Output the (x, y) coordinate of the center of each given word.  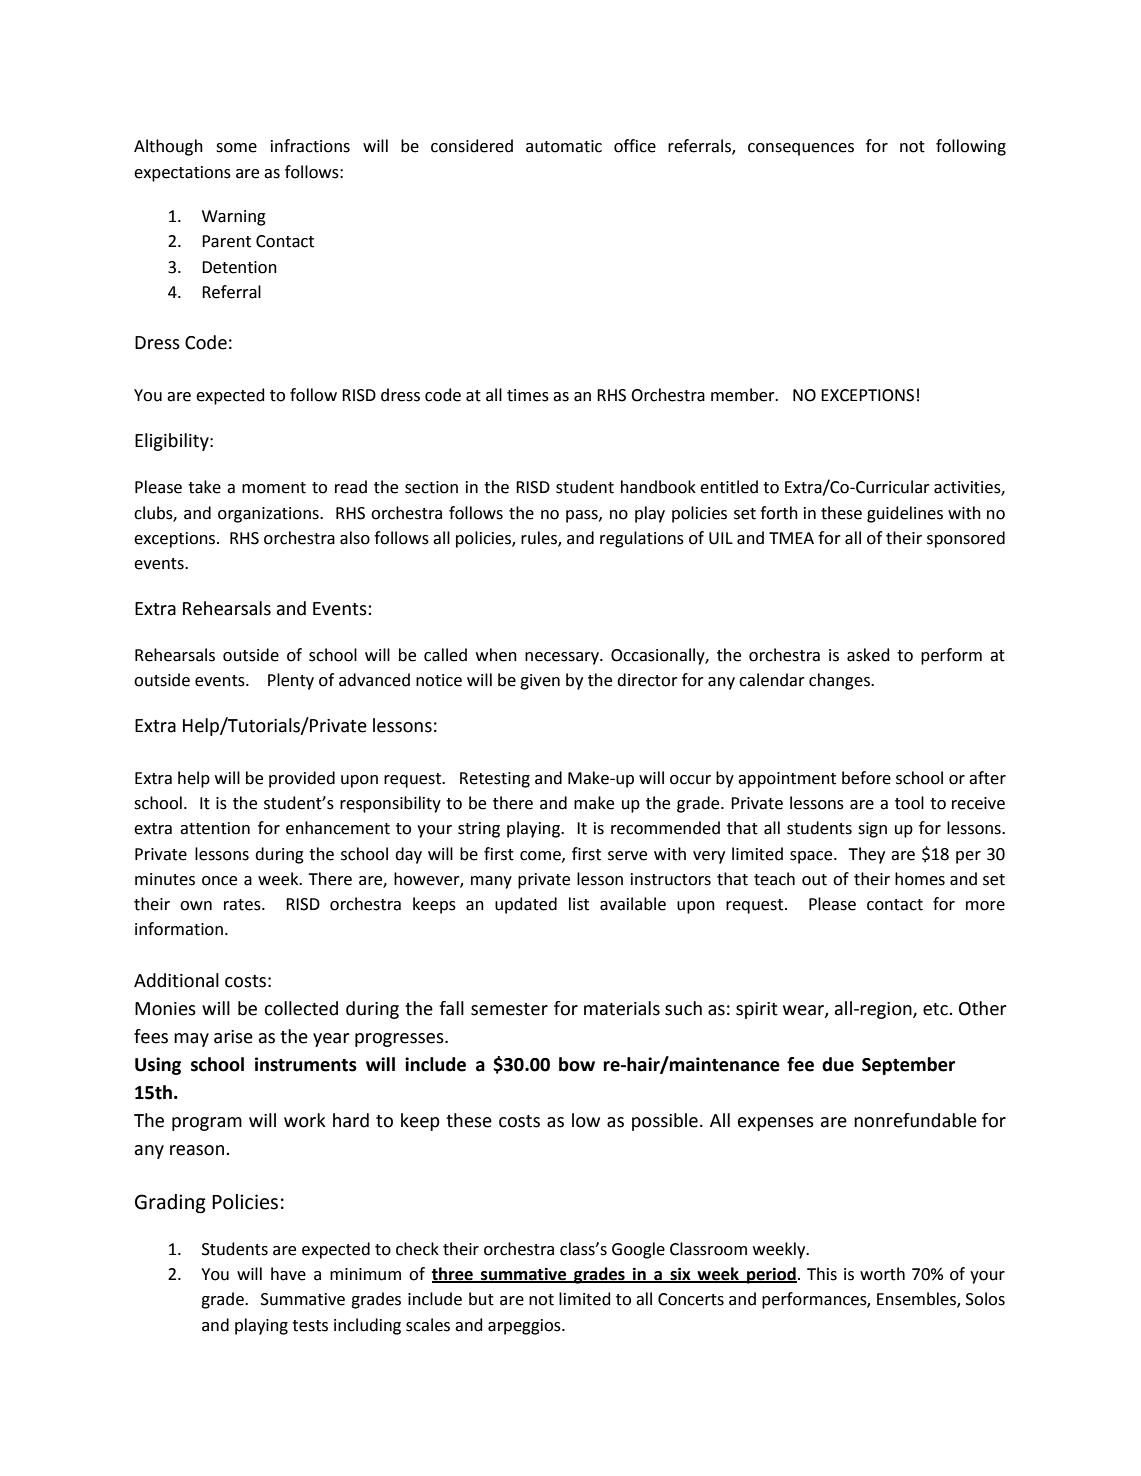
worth (882, 1274)
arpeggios (525, 1327)
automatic (564, 146)
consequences (801, 149)
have (288, 1274)
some (236, 148)
